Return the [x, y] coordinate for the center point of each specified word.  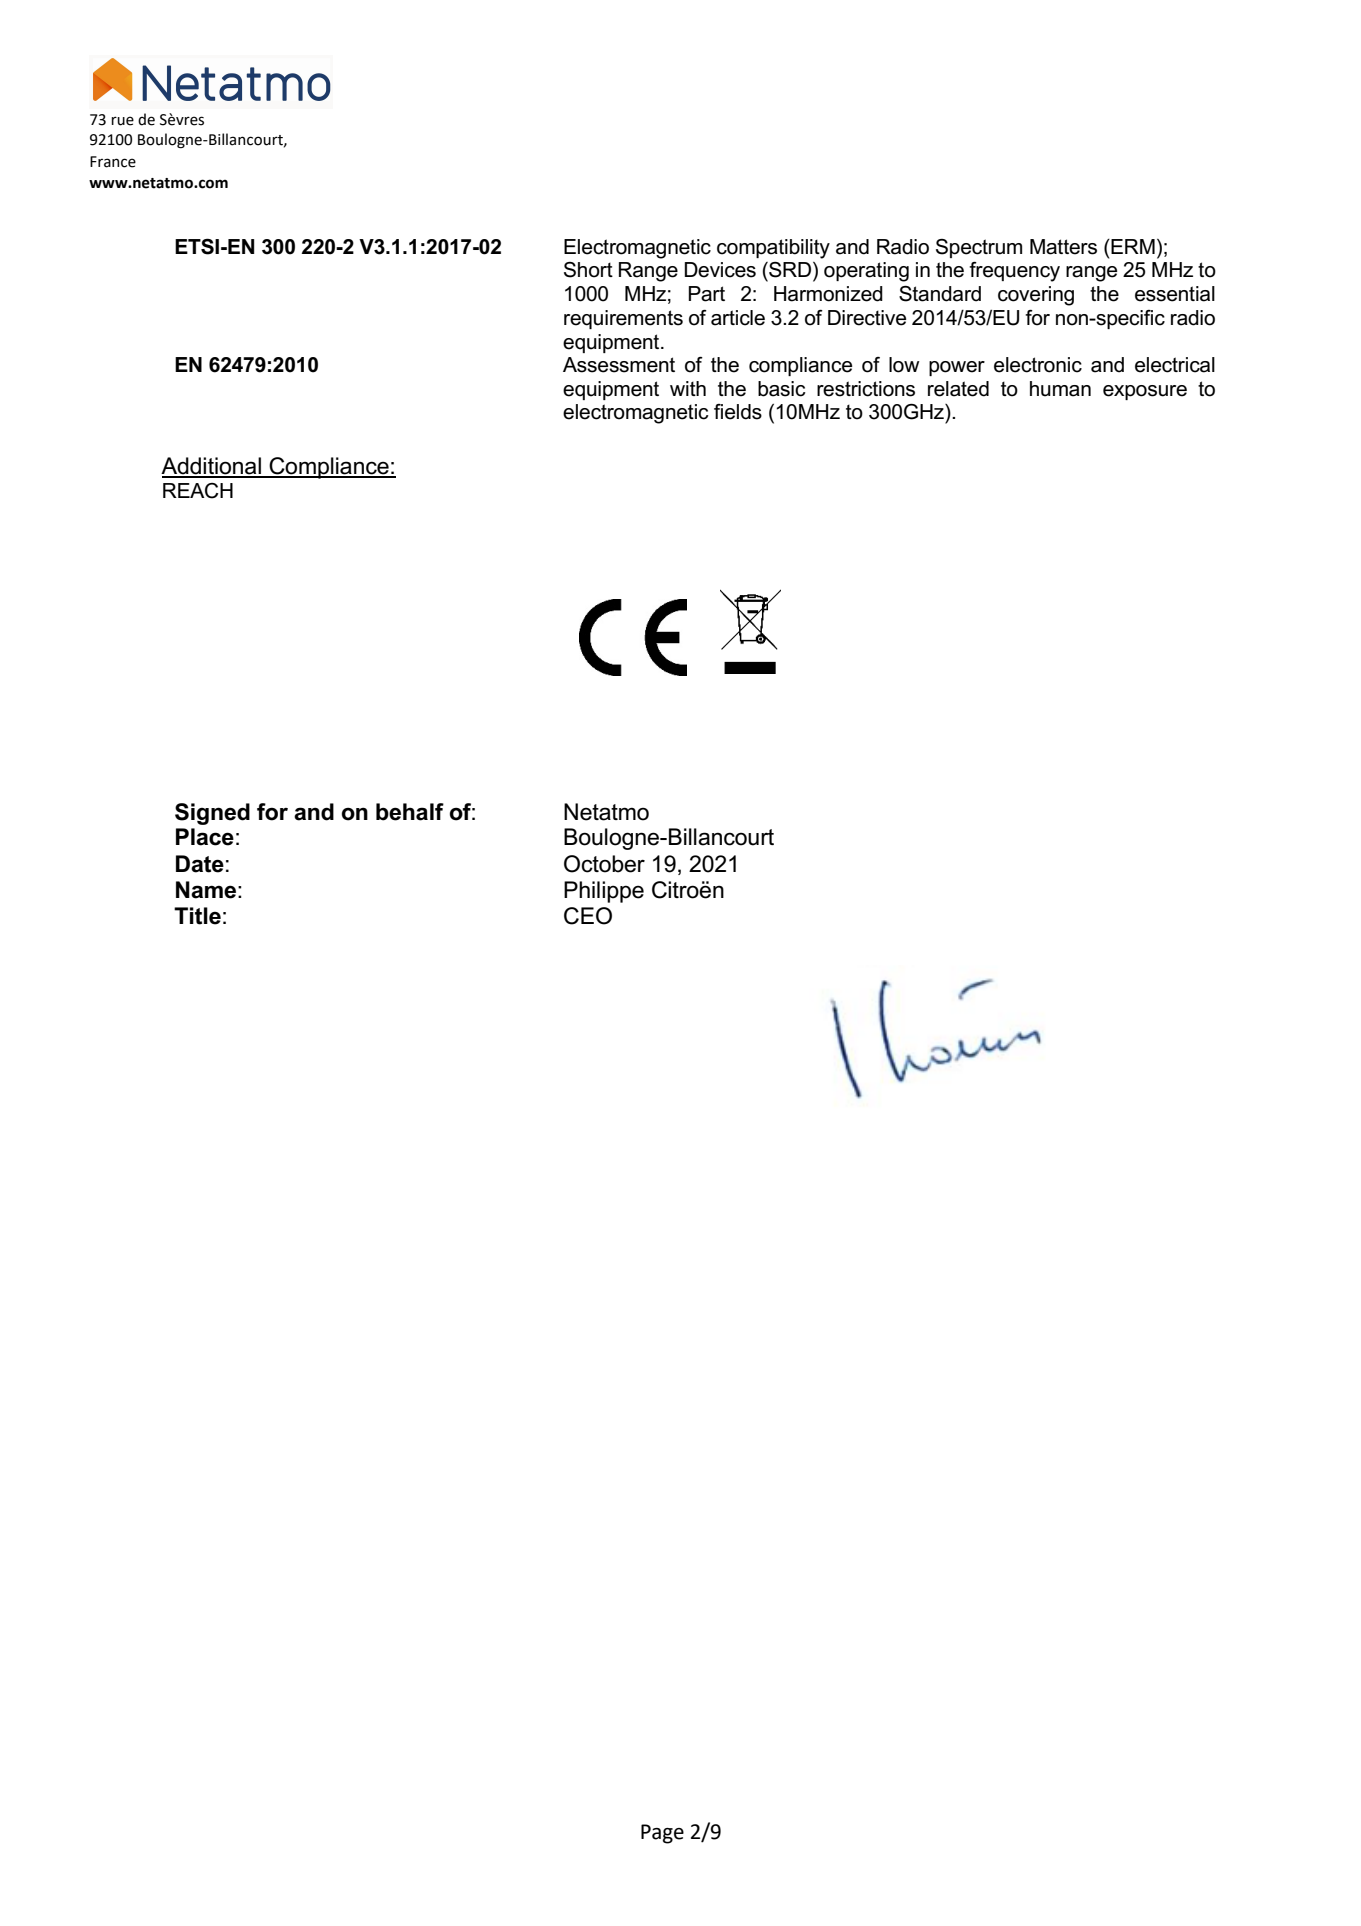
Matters [1063, 247]
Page [662, 1834]
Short [588, 270]
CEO [588, 916]
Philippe [604, 892]
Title [197, 916]
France [113, 162]
